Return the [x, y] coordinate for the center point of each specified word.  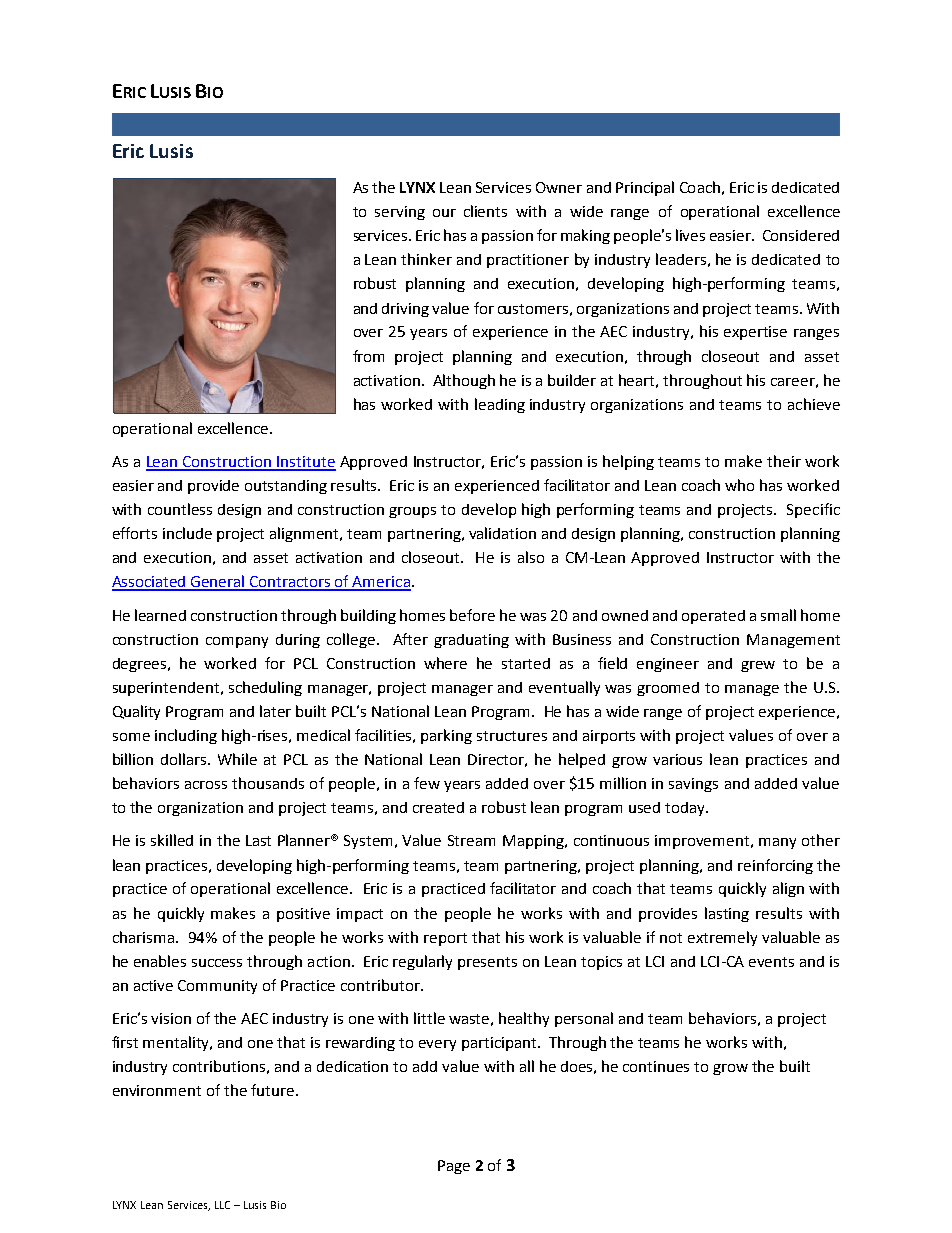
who [739, 485]
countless [180, 509]
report [445, 939]
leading [500, 405]
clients [485, 211]
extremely [722, 938]
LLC [222, 1205]
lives [690, 235]
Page [454, 1167]
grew [758, 666]
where [445, 663]
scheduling [265, 688]
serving [400, 213]
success [217, 963]
